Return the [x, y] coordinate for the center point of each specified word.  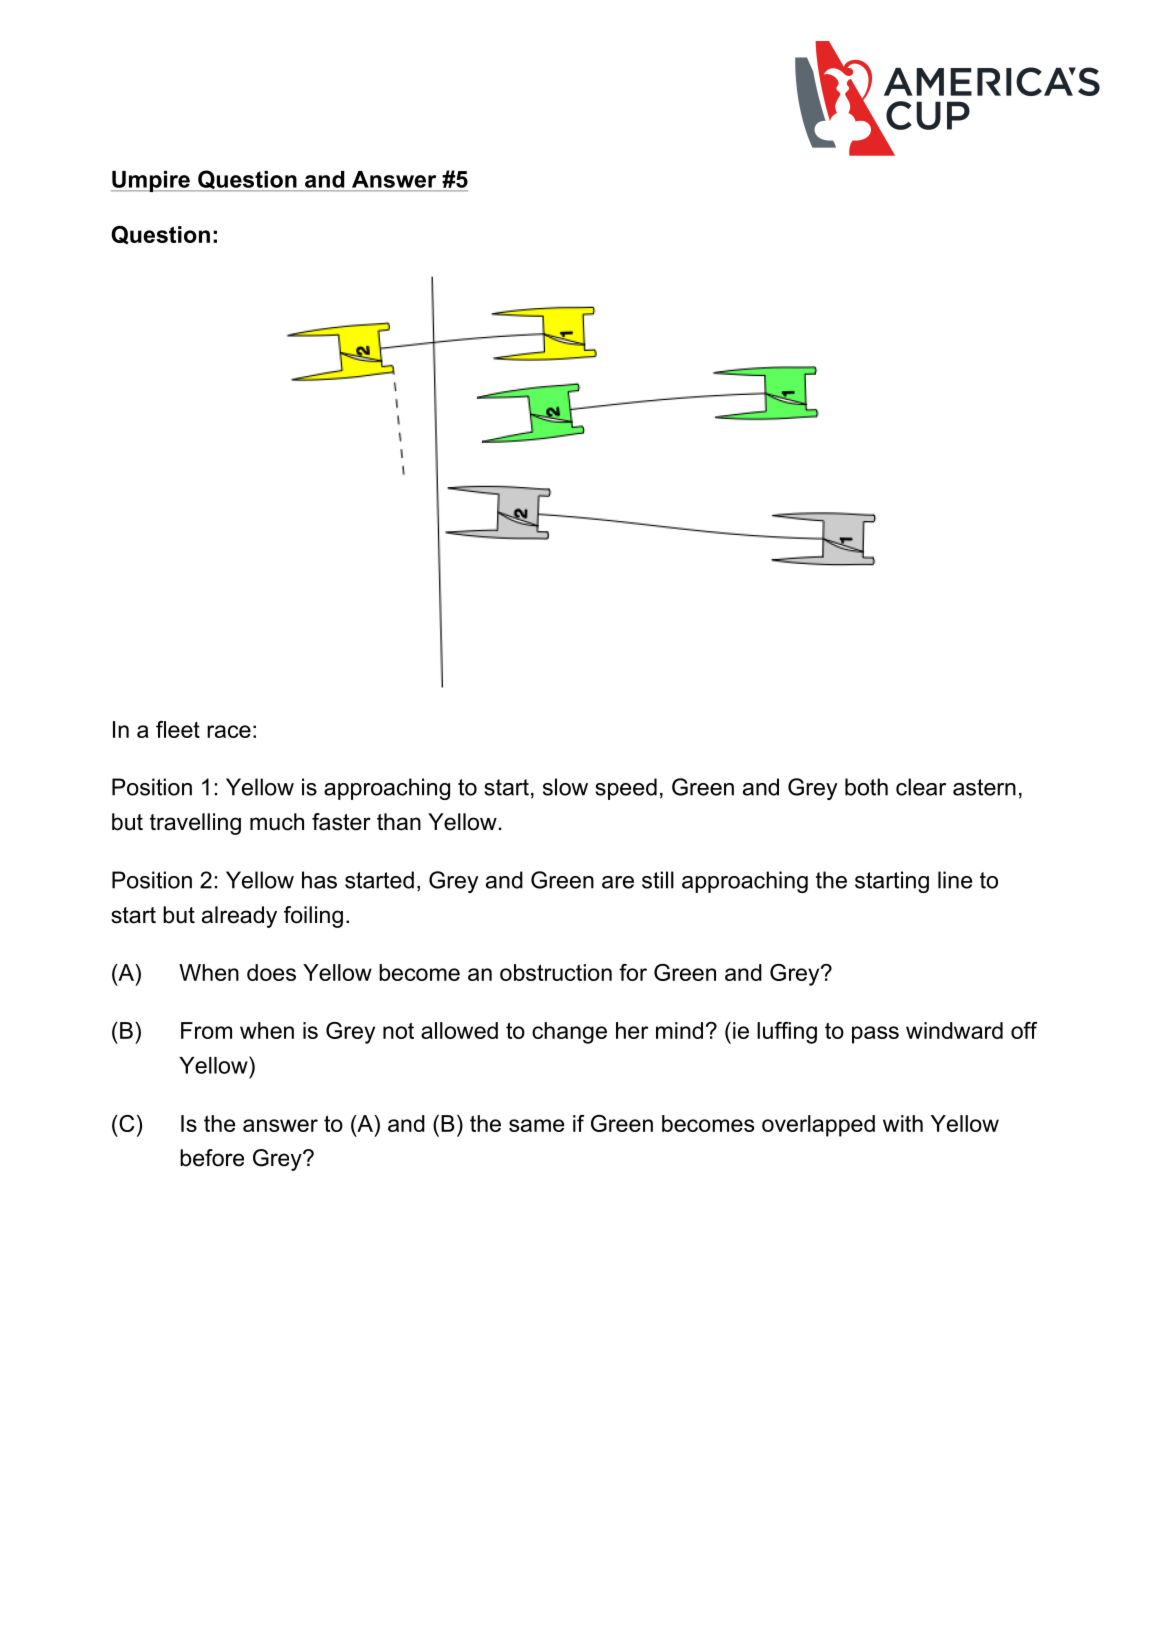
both [866, 787]
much [277, 822]
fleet [178, 729]
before [212, 1158]
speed [626, 789]
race [229, 731]
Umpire [151, 181]
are [618, 882]
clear [921, 787]
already [239, 917]
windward [954, 1030]
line [955, 880]
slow [565, 787]
